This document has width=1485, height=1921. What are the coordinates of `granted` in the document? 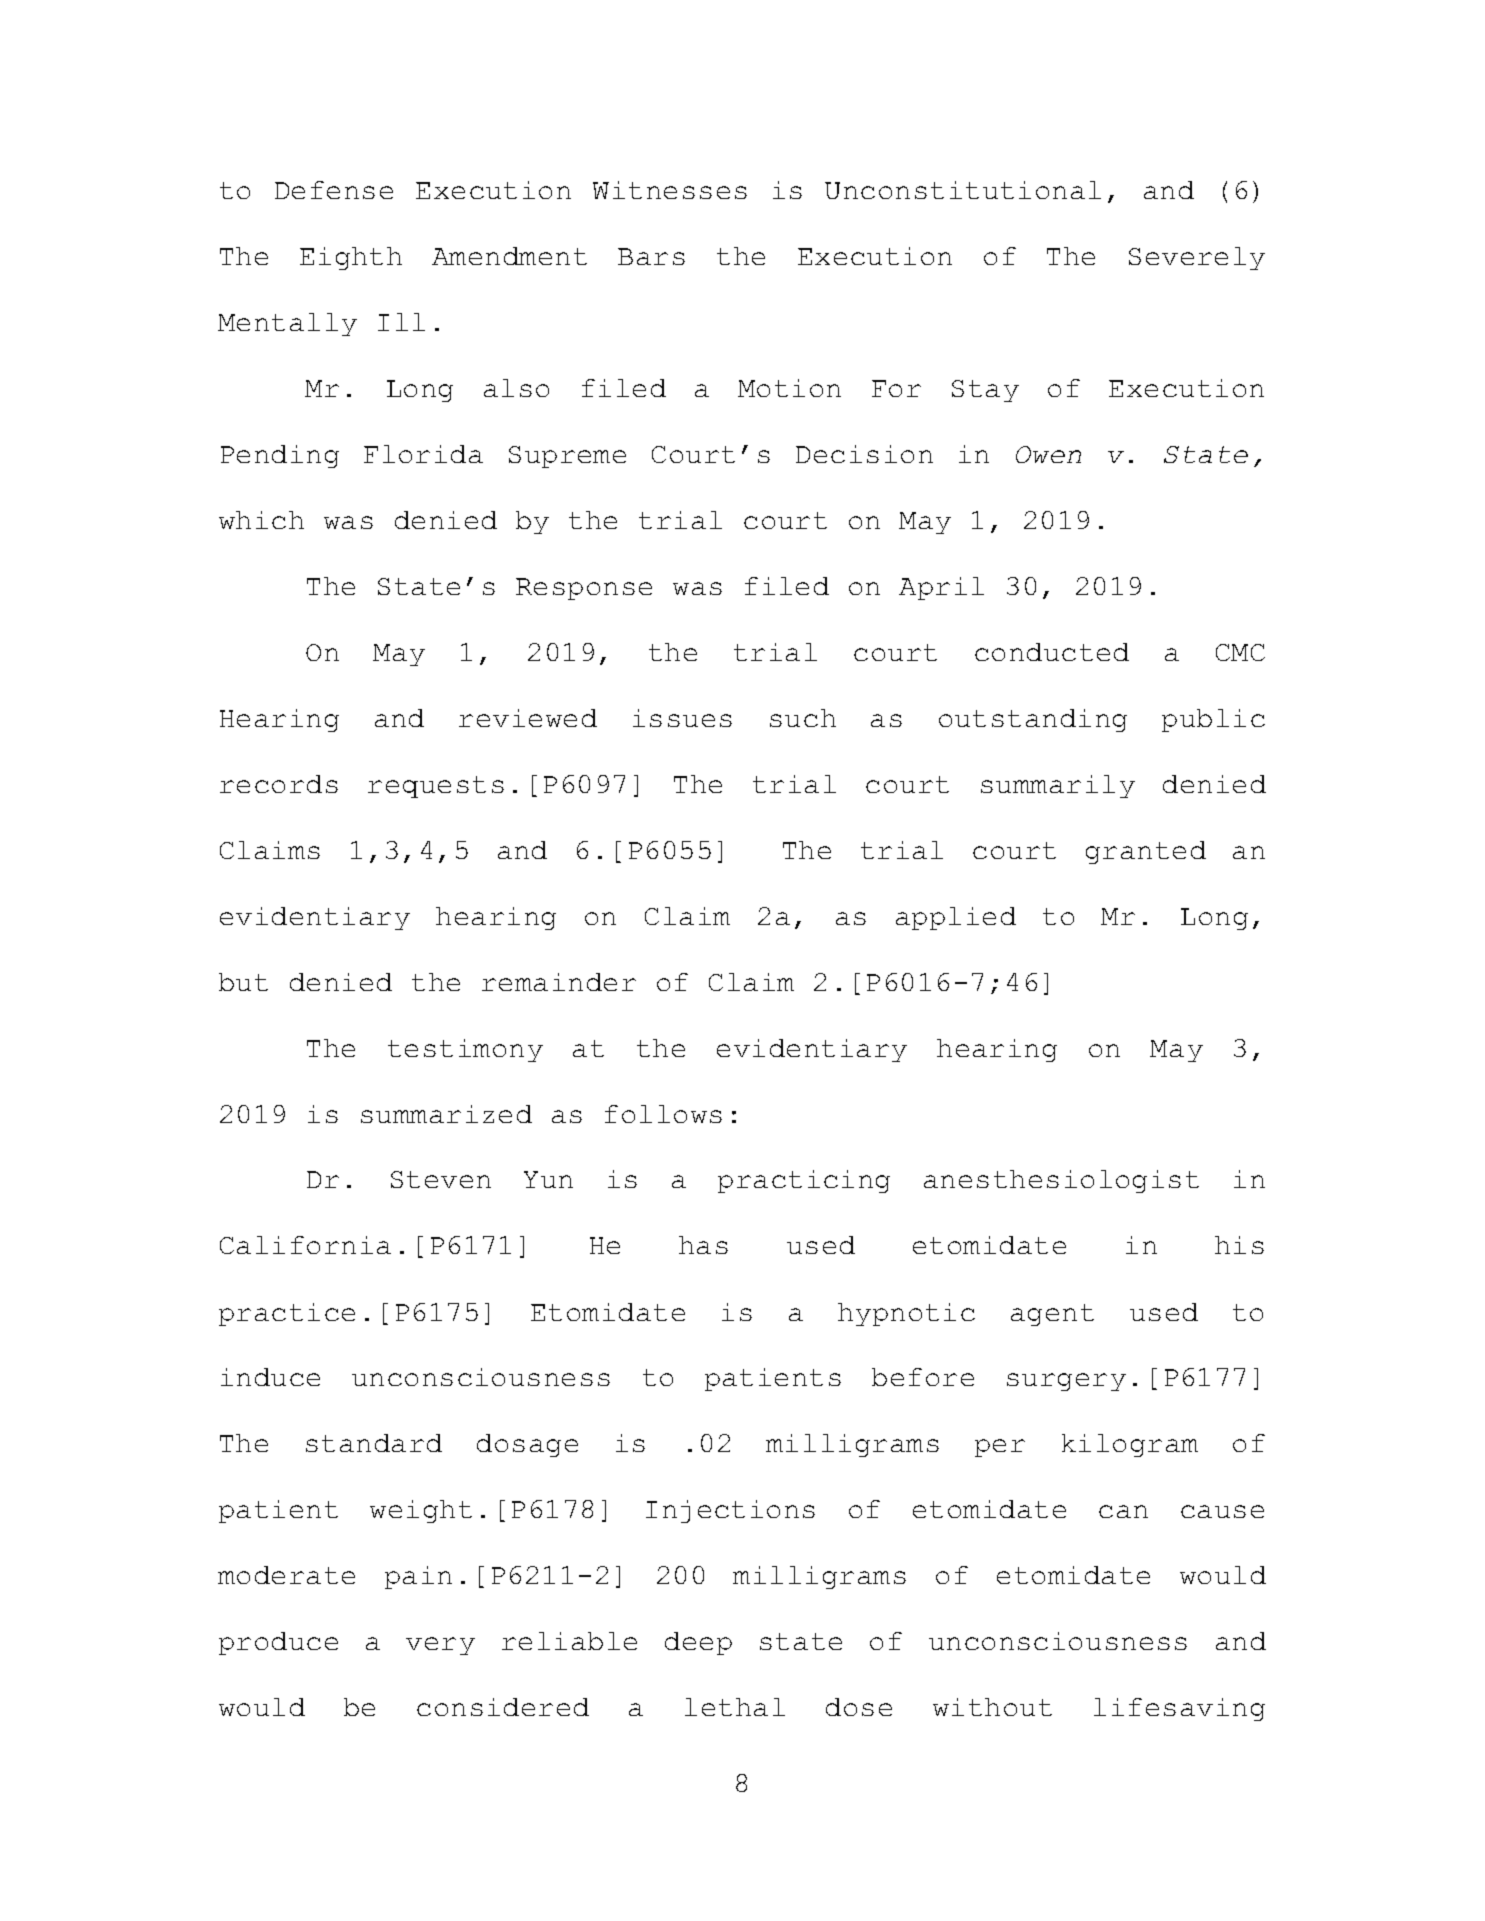 It's located at (1146, 852).
